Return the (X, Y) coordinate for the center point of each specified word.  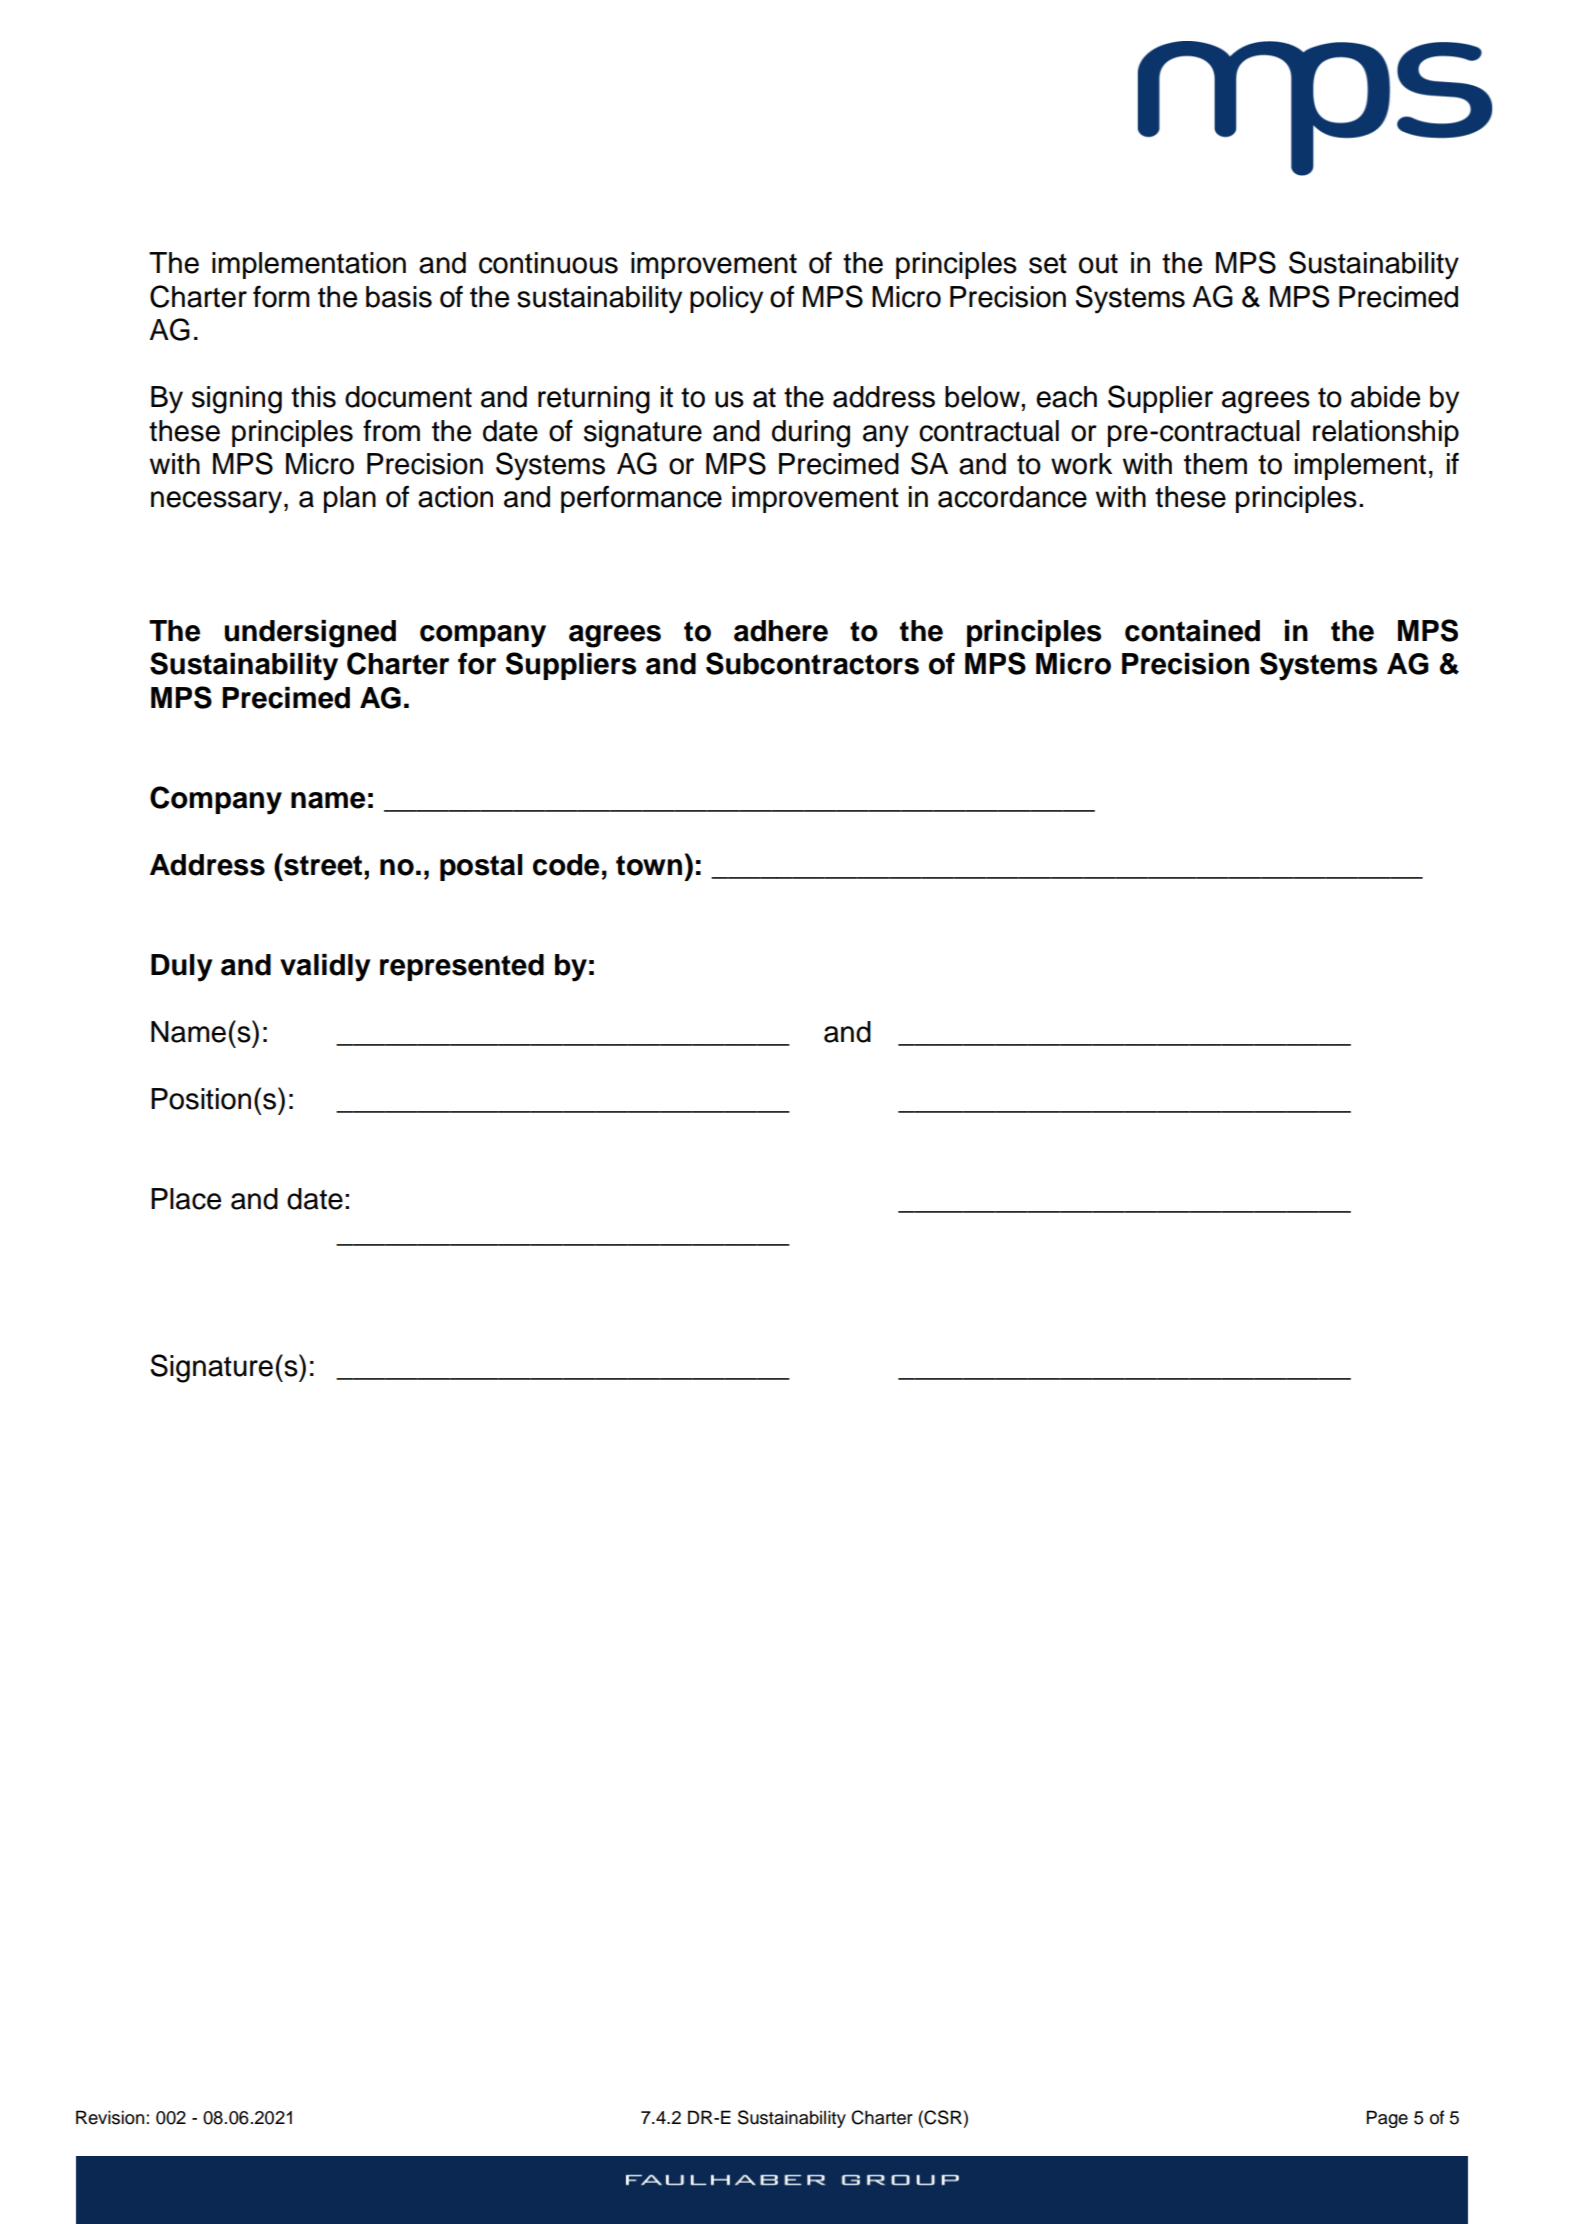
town (649, 865)
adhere (781, 631)
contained (1192, 631)
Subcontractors (812, 663)
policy (726, 300)
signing (237, 400)
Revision (110, 2117)
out (1098, 263)
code (566, 865)
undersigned (310, 634)
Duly (181, 968)
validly (325, 968)
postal (481, 867)
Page (1387, 2119)
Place (186, 1199)
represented (462, 967)
